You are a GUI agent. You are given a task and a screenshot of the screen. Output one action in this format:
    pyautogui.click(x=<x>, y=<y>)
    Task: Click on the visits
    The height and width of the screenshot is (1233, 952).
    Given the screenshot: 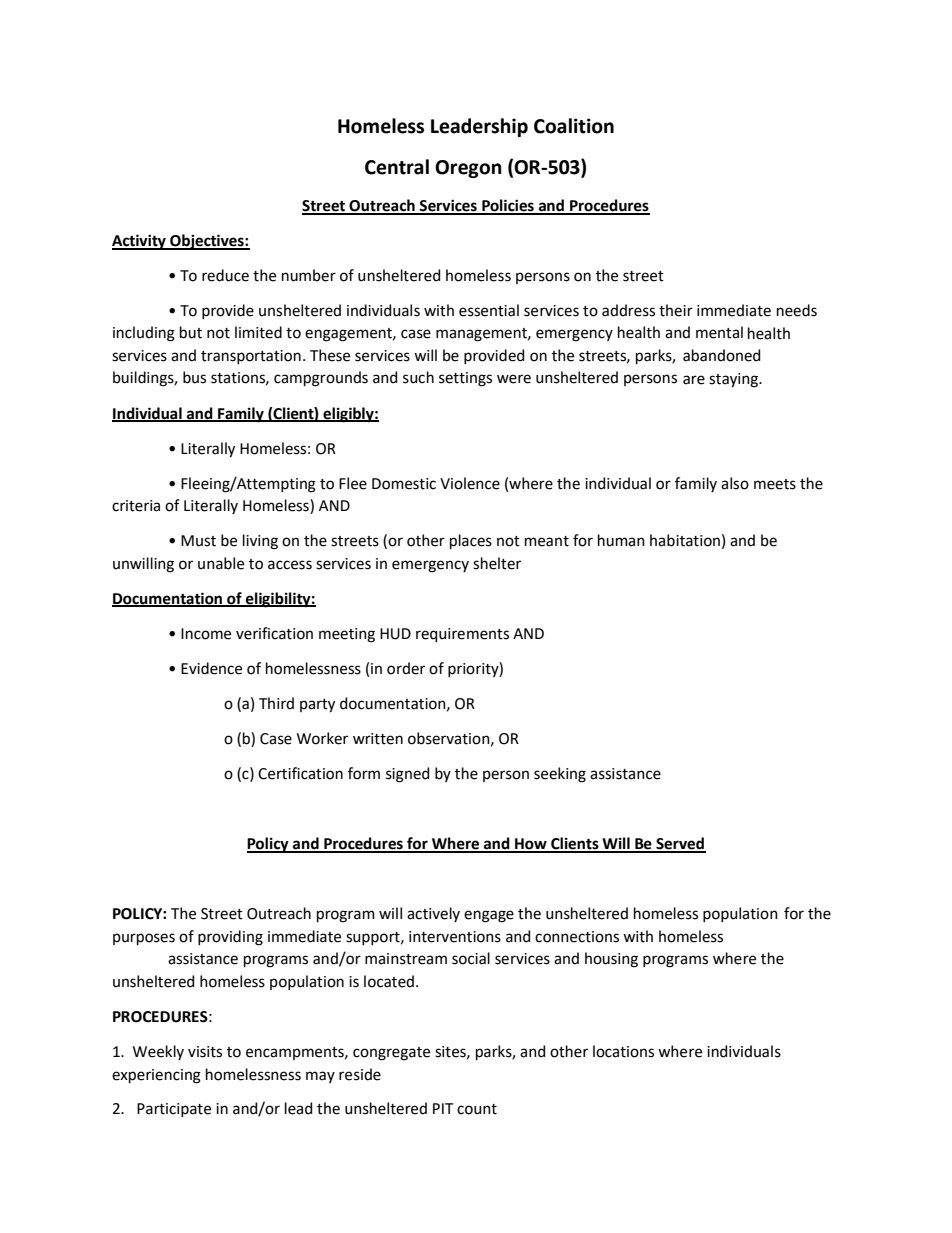 What is the action you would take?
    pyautogui.click(x=205, y=1052)
